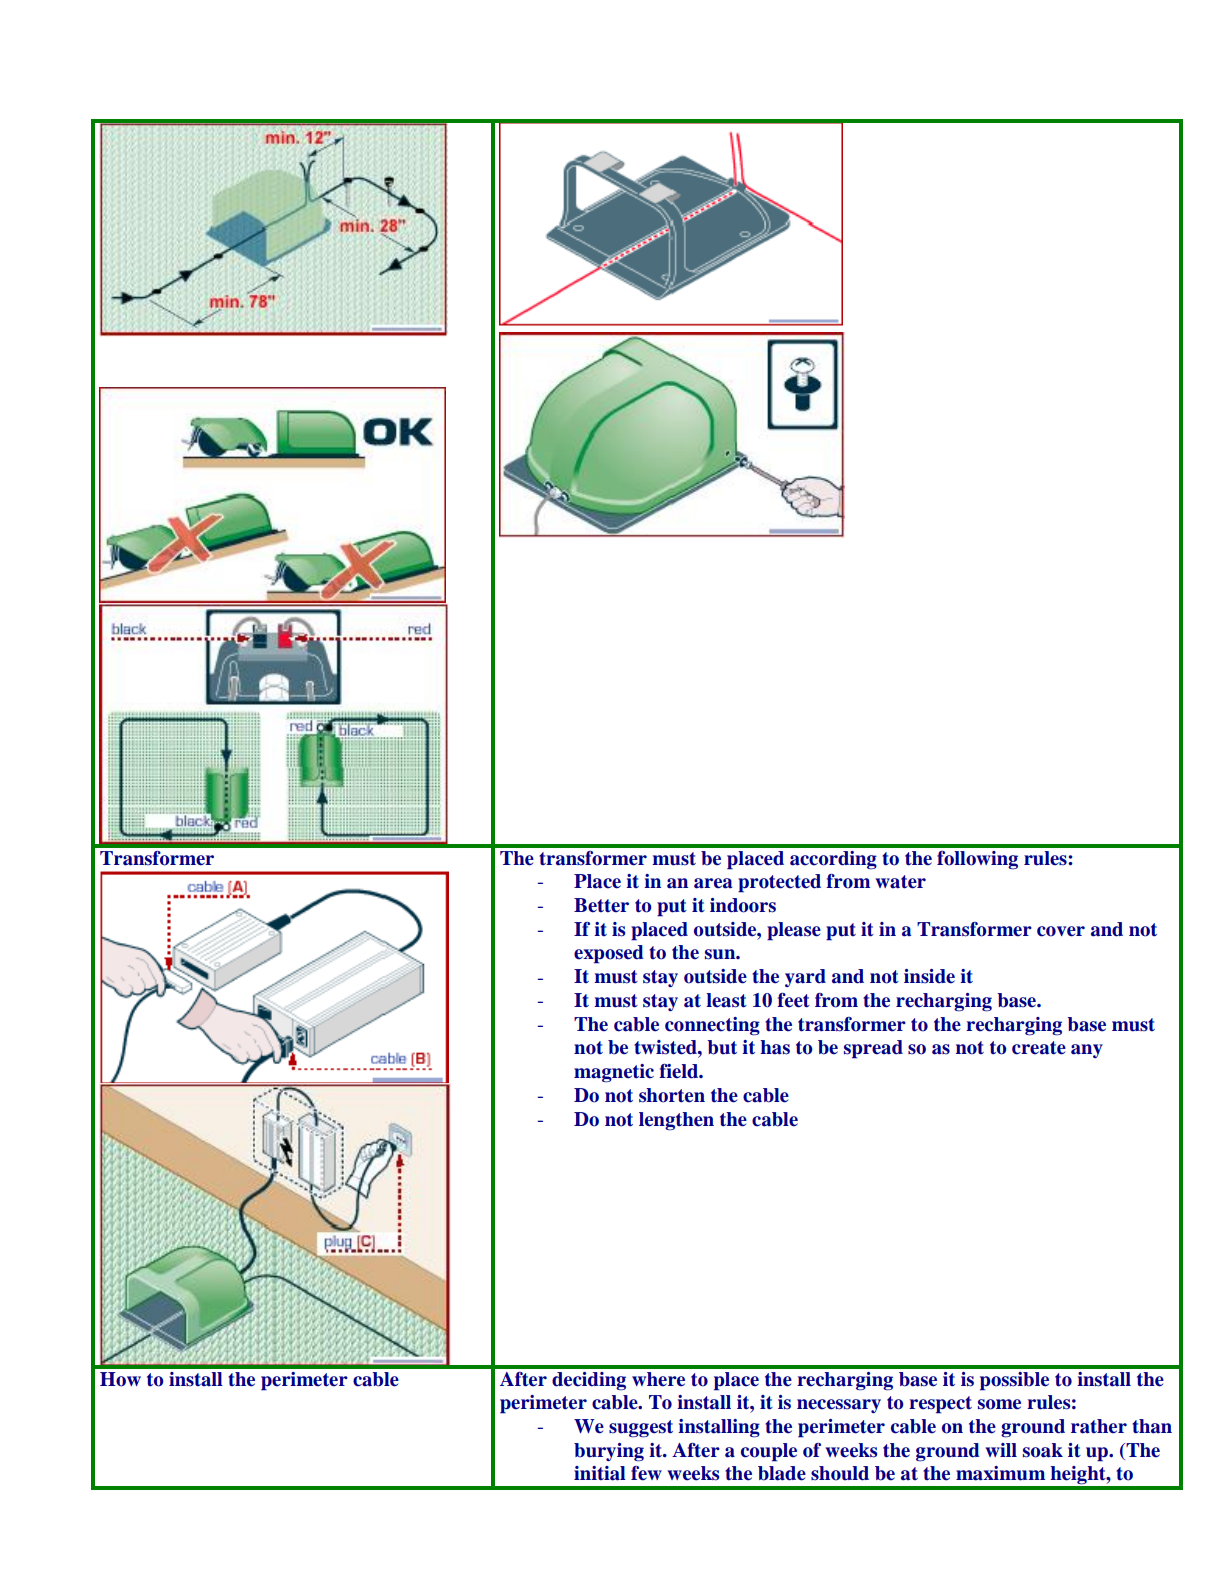 This image has height=1589, width=1213. What do you see at coordinates (712, 1026) in the image?
I see `connecting` at bounding box center [712, 1026].
